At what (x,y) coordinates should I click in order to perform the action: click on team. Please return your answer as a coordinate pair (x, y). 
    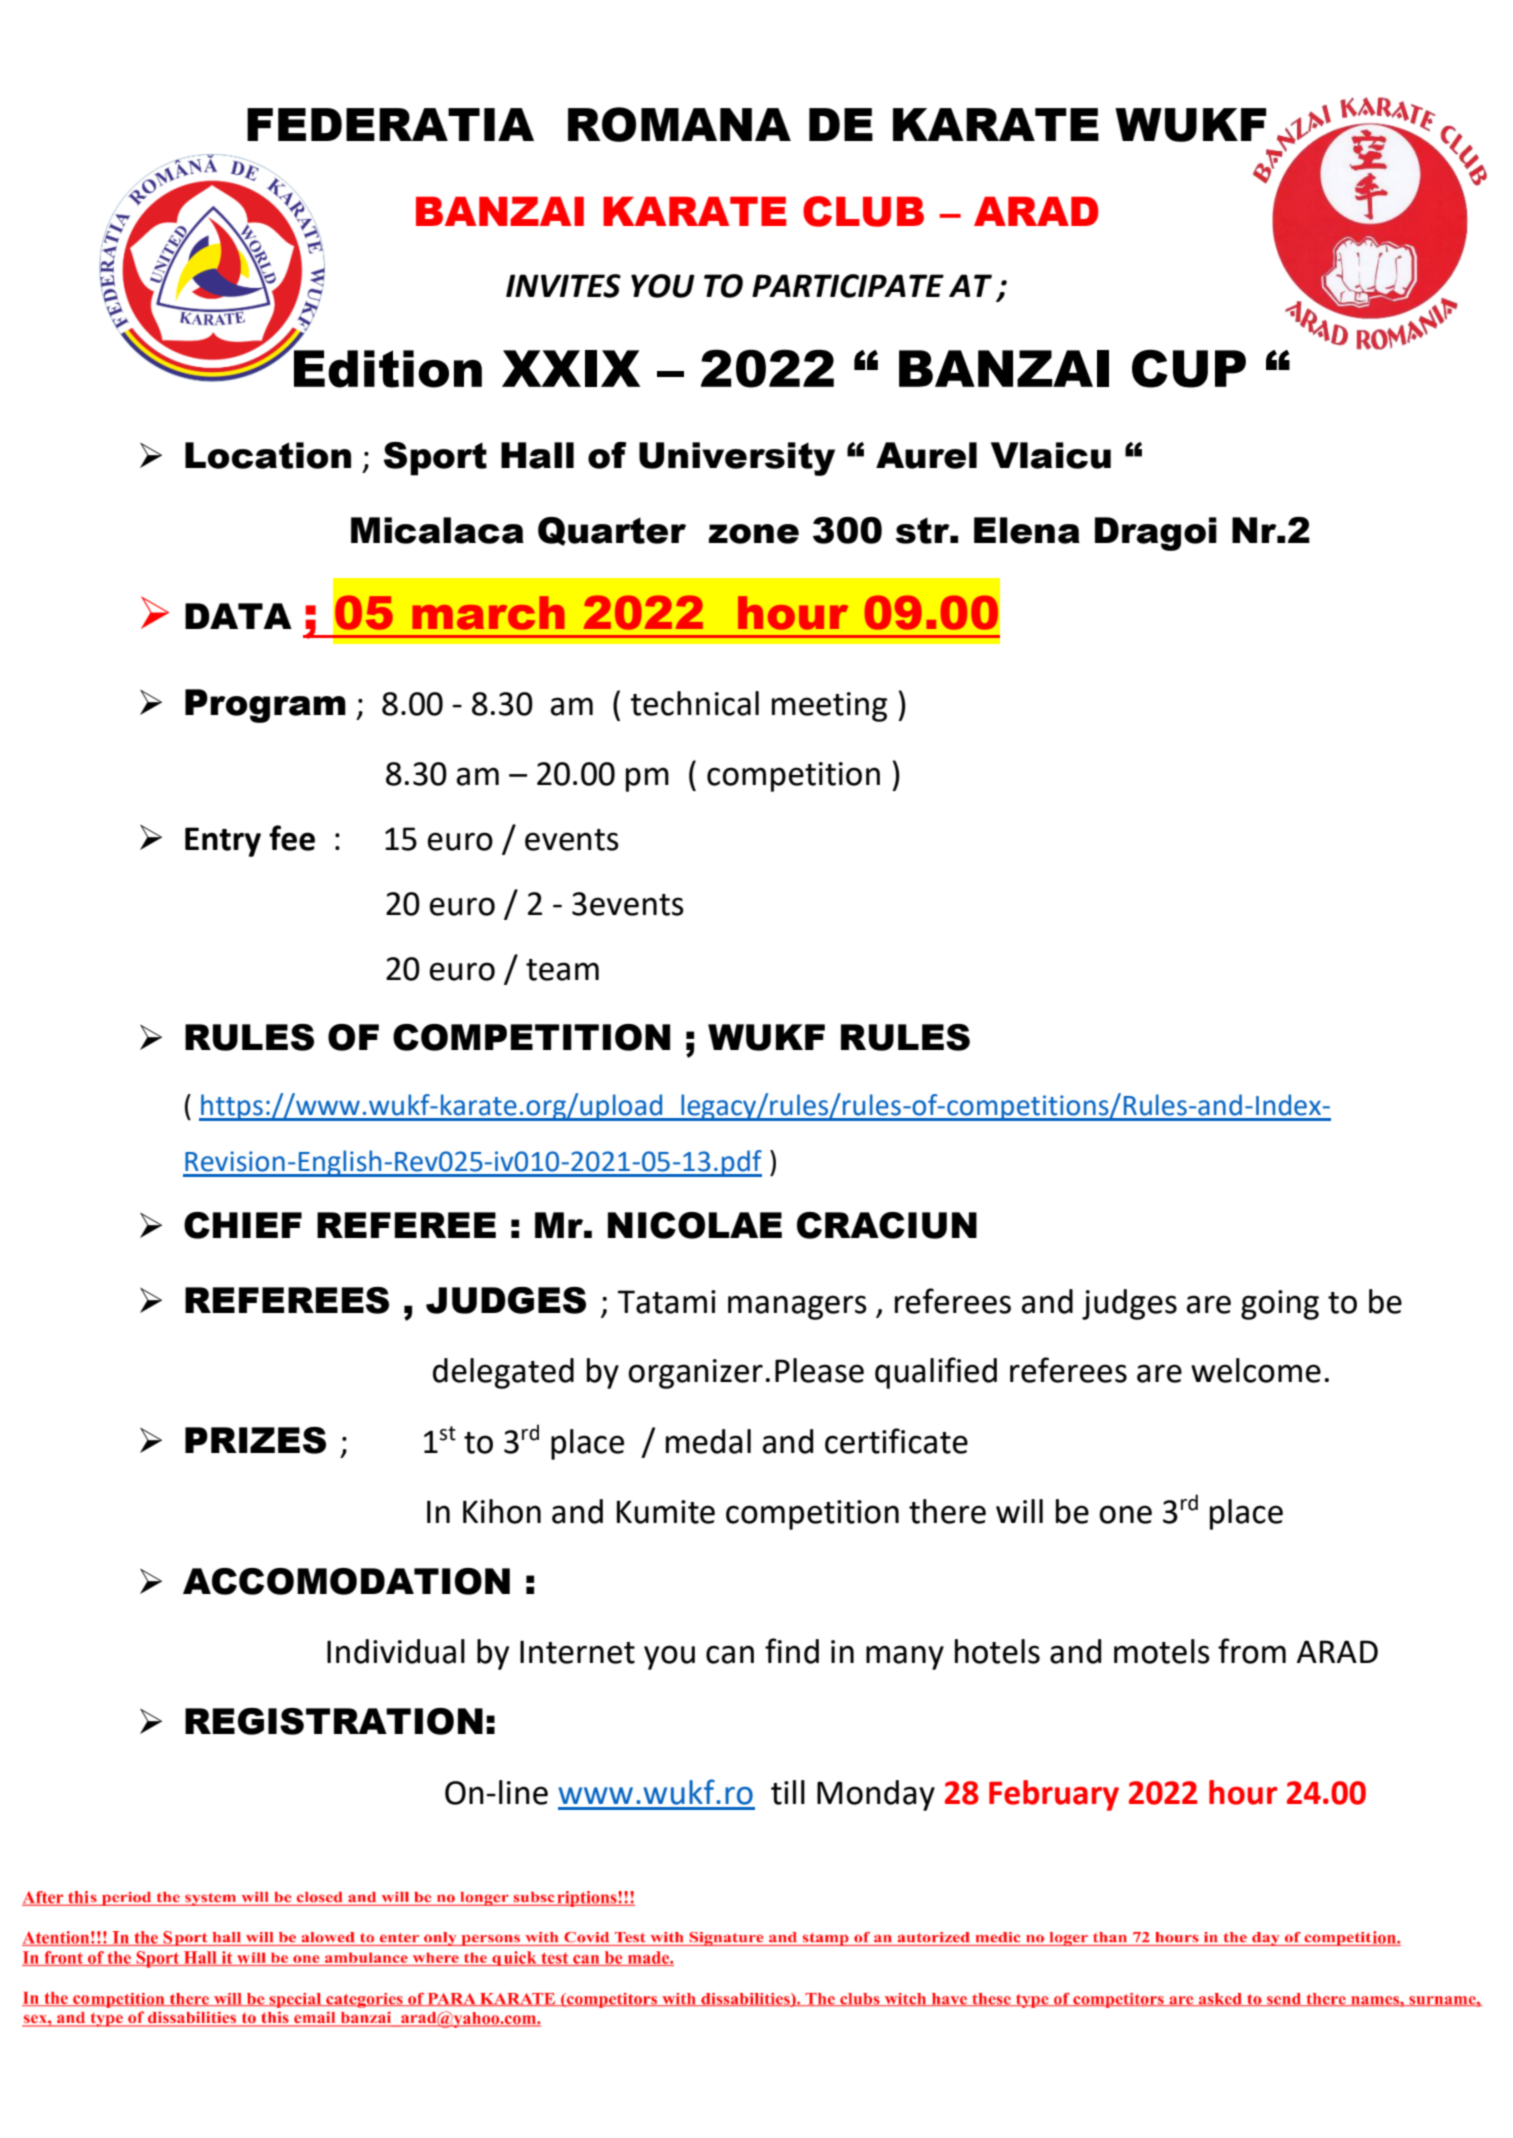
    Looking at the image, I should click on (562, 970).
